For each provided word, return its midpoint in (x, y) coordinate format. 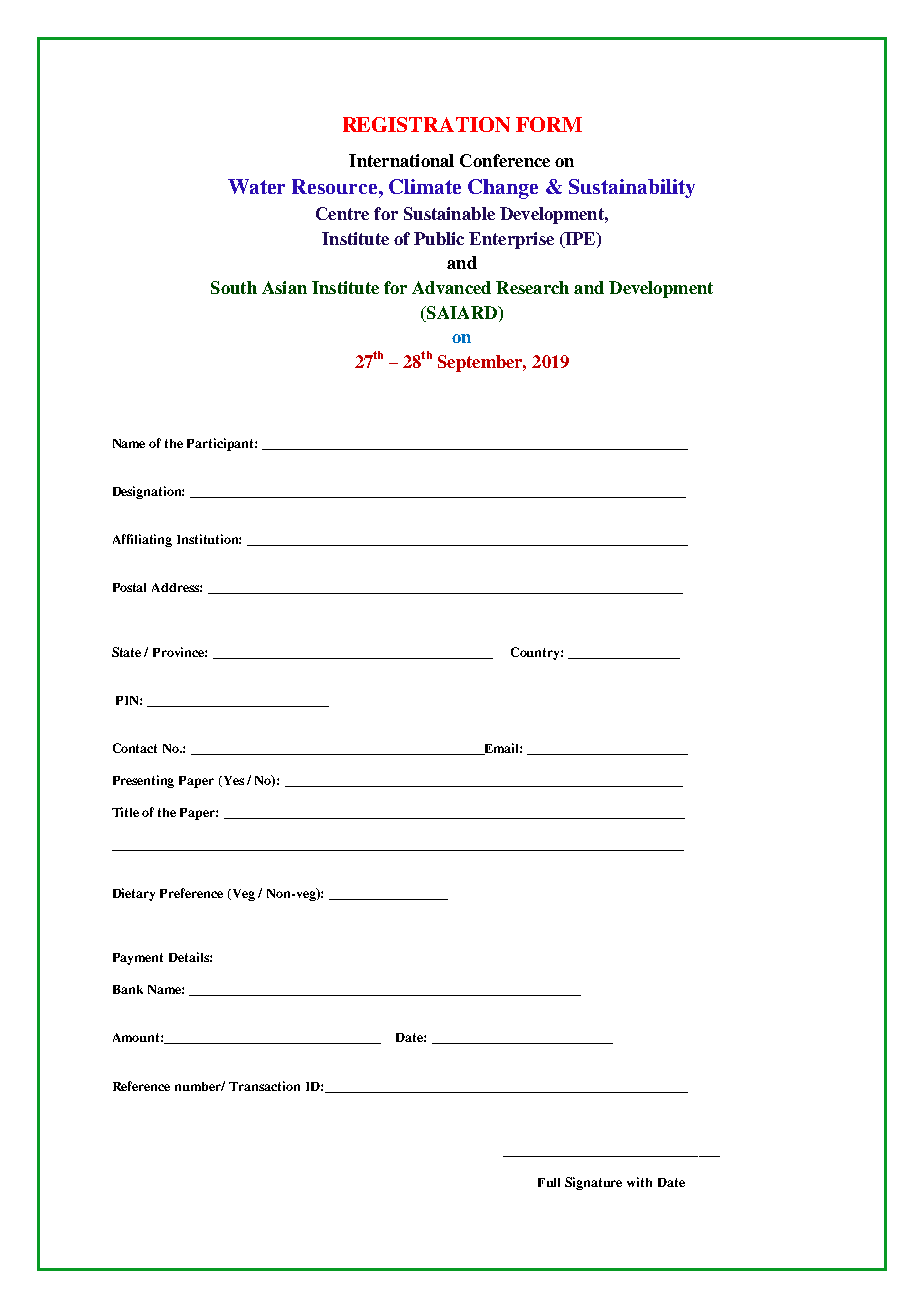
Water (256, 186)
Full (549, 1182)
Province (180, 652)
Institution (209, 539)
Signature (593, 1183)
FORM (549, 124)
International (401, 160)
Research (532, 287)
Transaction (264, 1086)
